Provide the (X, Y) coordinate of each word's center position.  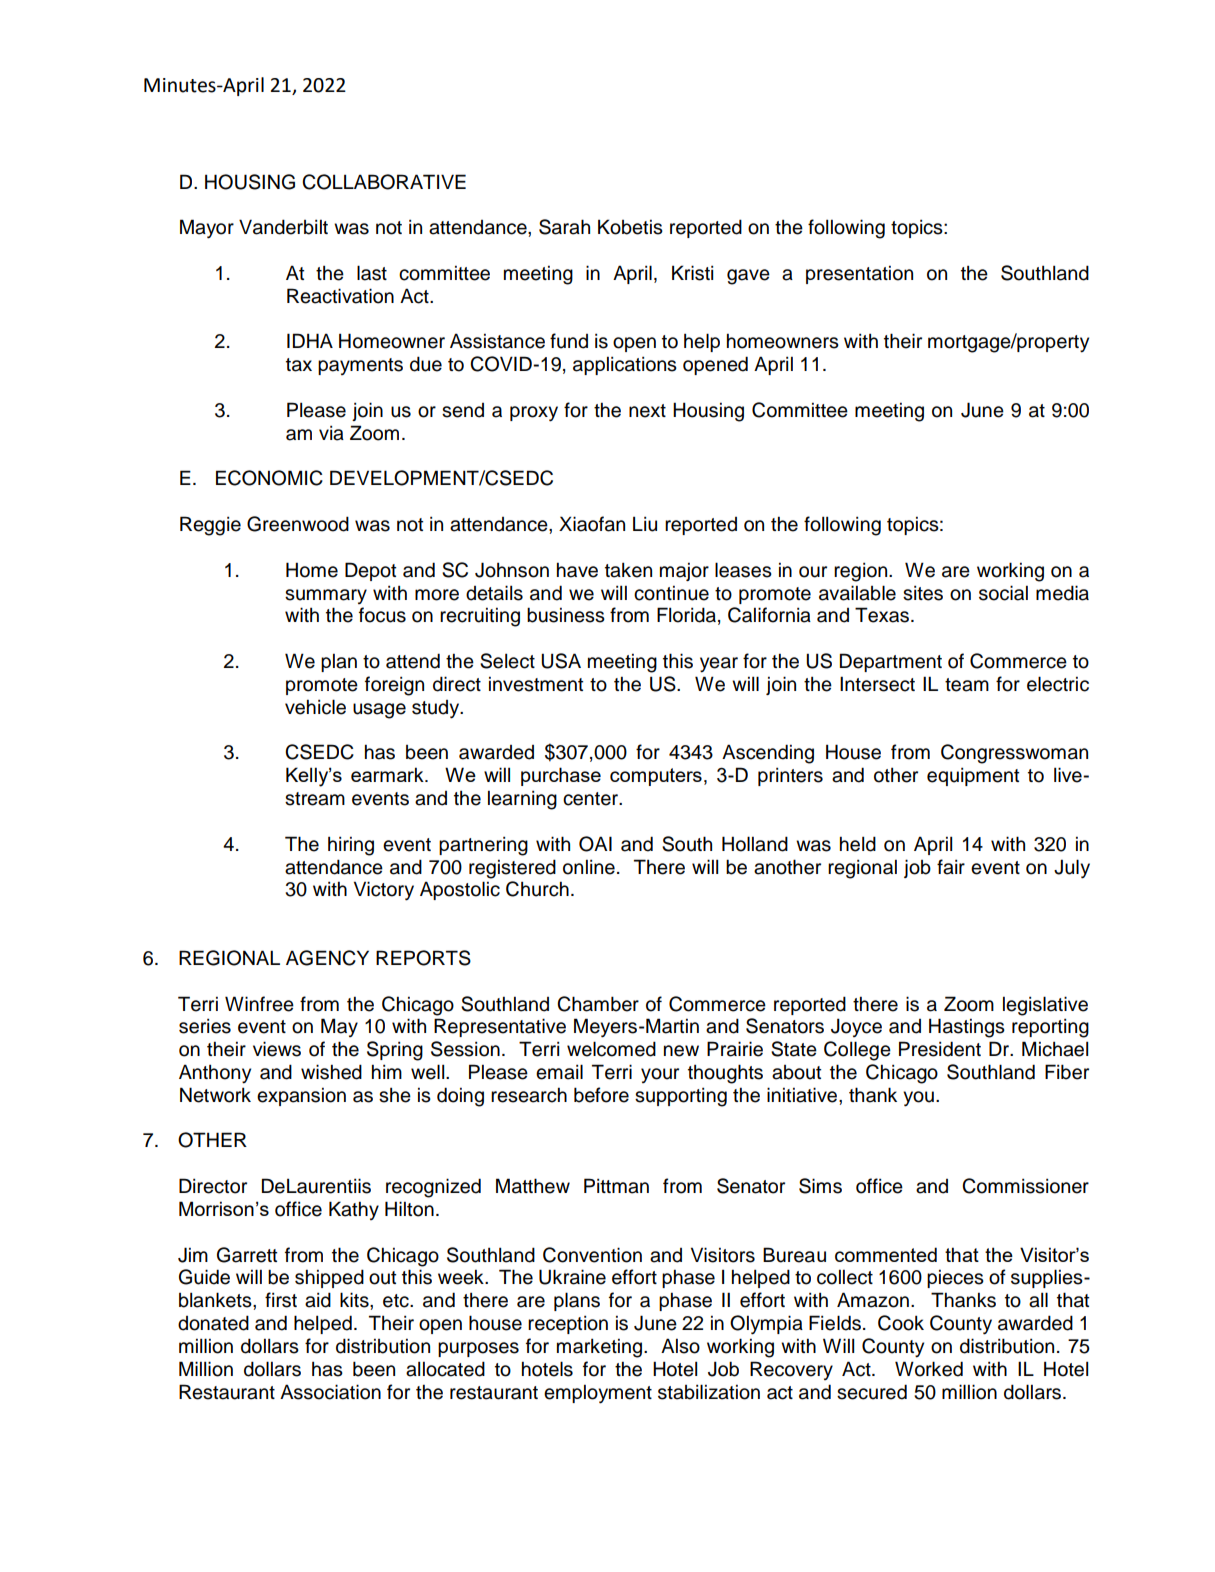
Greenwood (298, 524)
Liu (645, 524)
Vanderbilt (283, 227)
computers (656, 777)
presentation (859, 274)
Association (330, 1392)
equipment (973, 776)
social (1003, 593)
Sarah (564, 227)
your (660, 1075)
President (940, 1049)
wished (331, 1072)
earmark (388, 774)
